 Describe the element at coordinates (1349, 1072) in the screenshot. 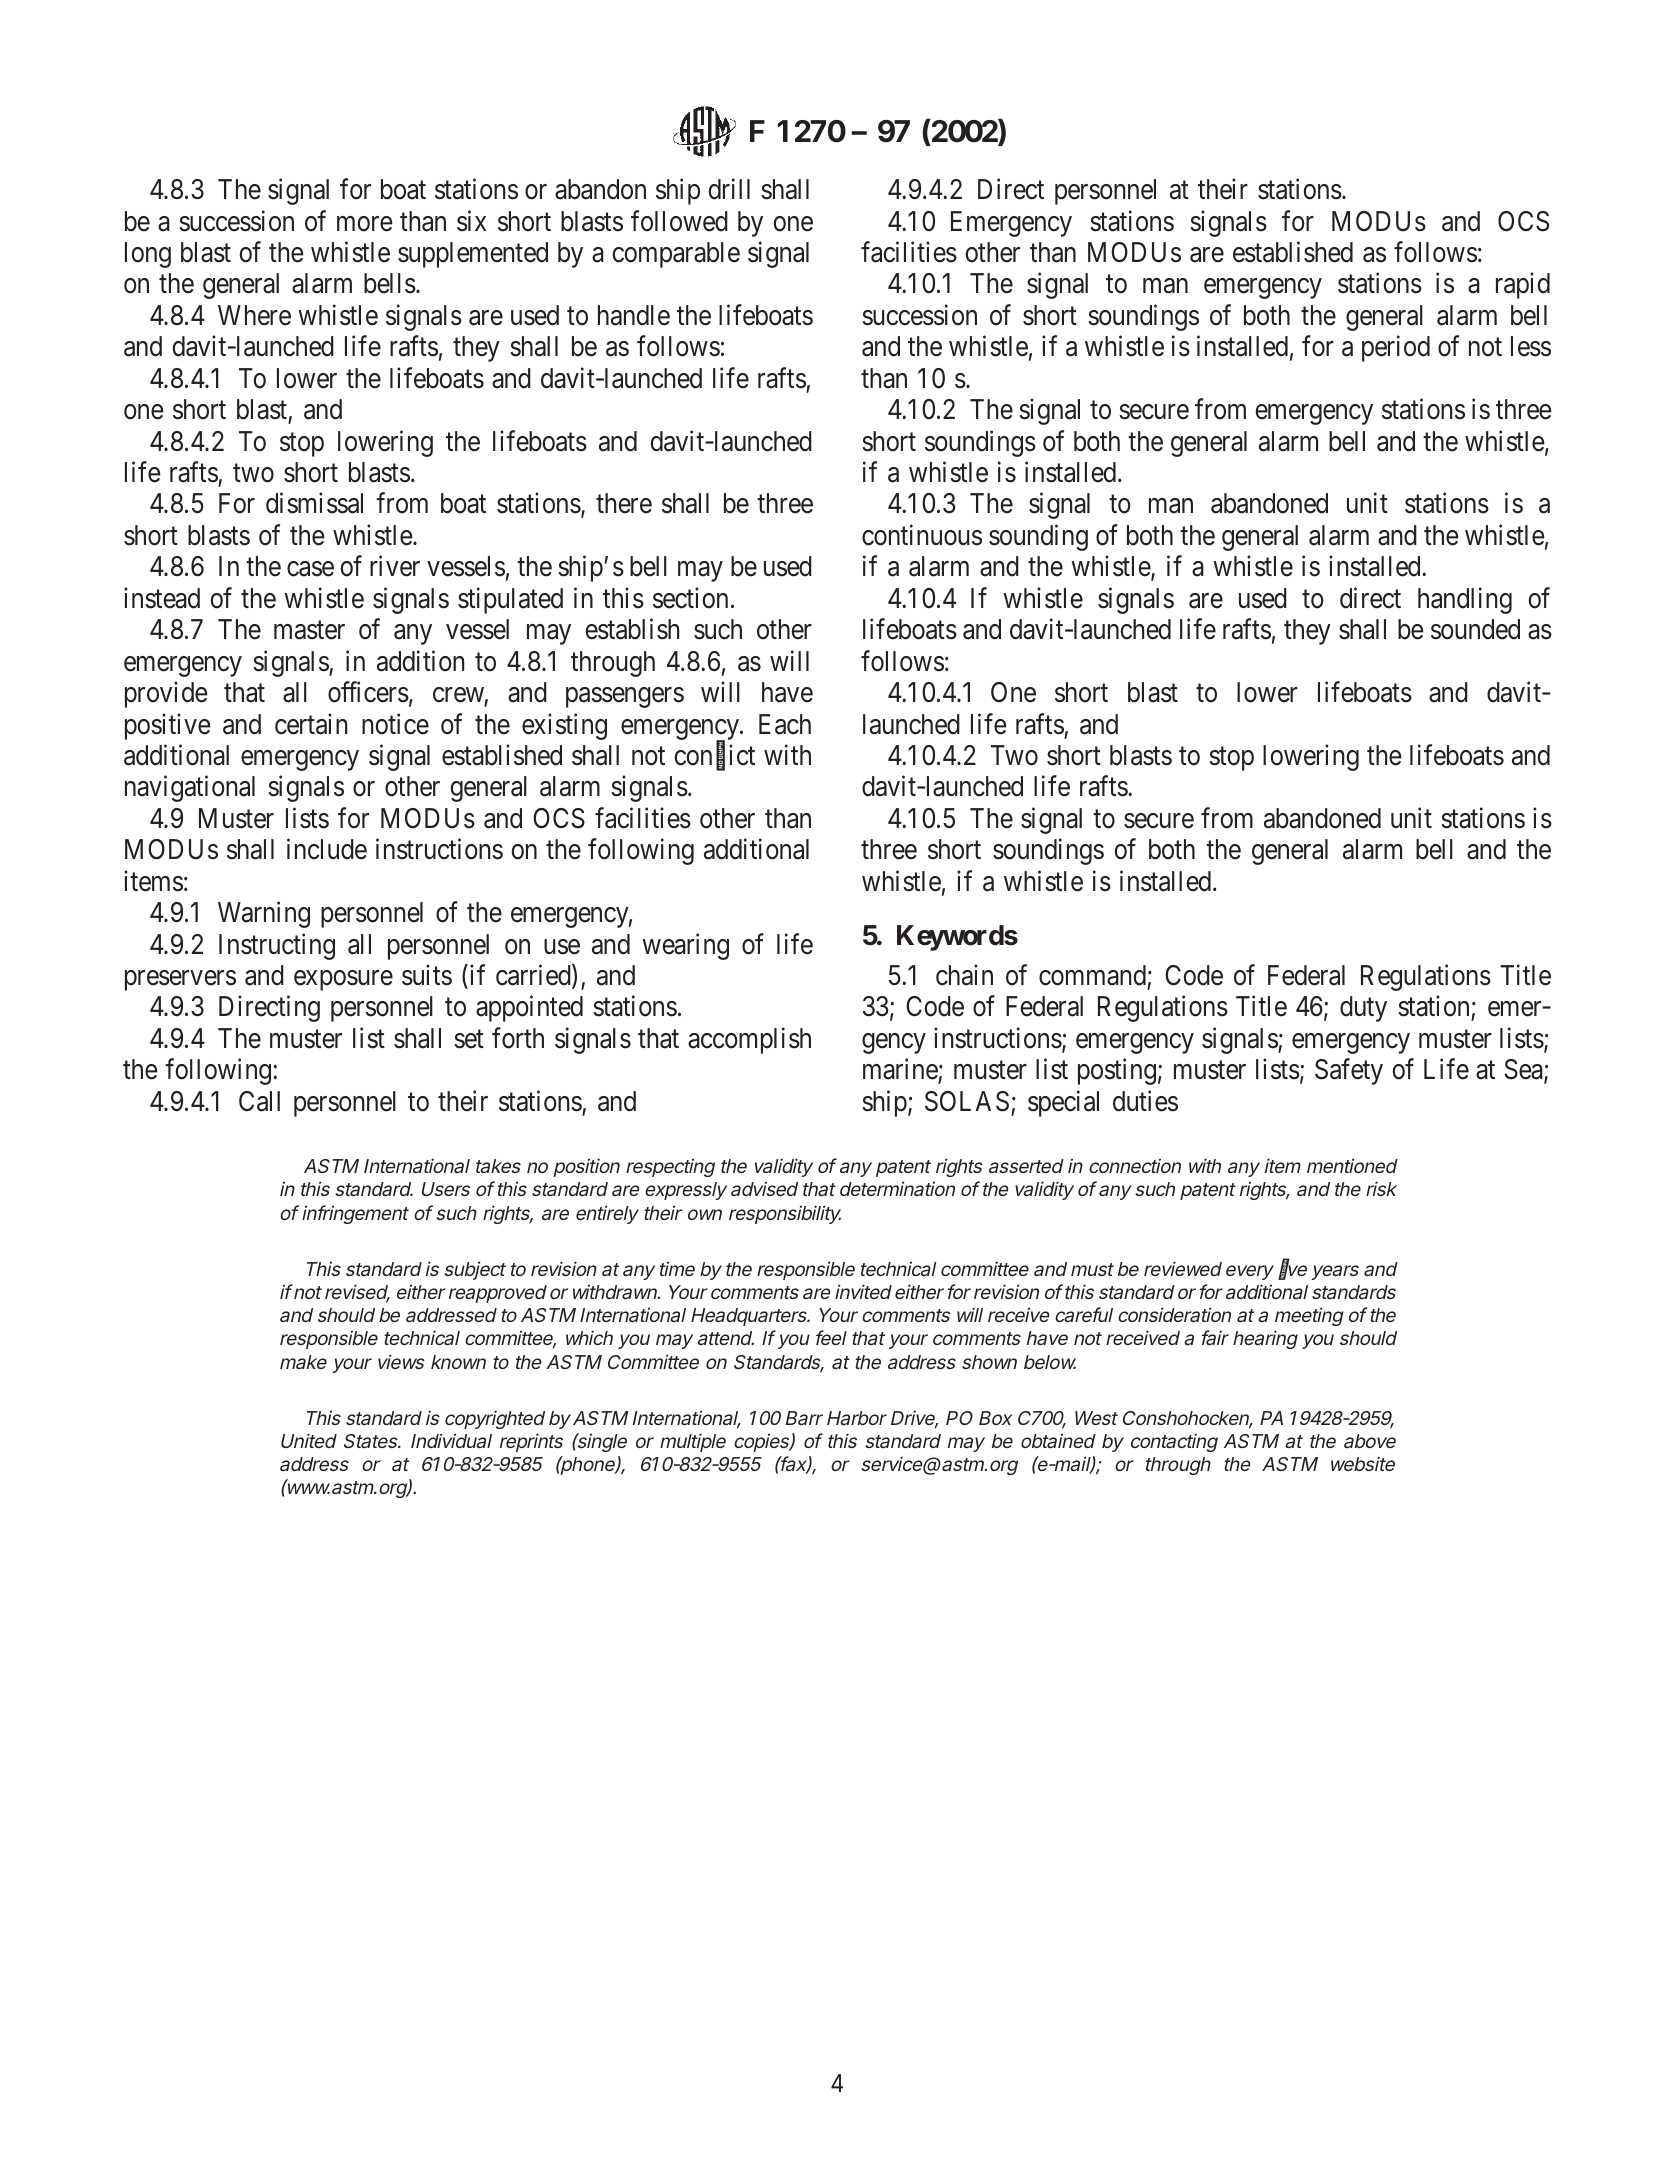

I see `Safety` at that location.
